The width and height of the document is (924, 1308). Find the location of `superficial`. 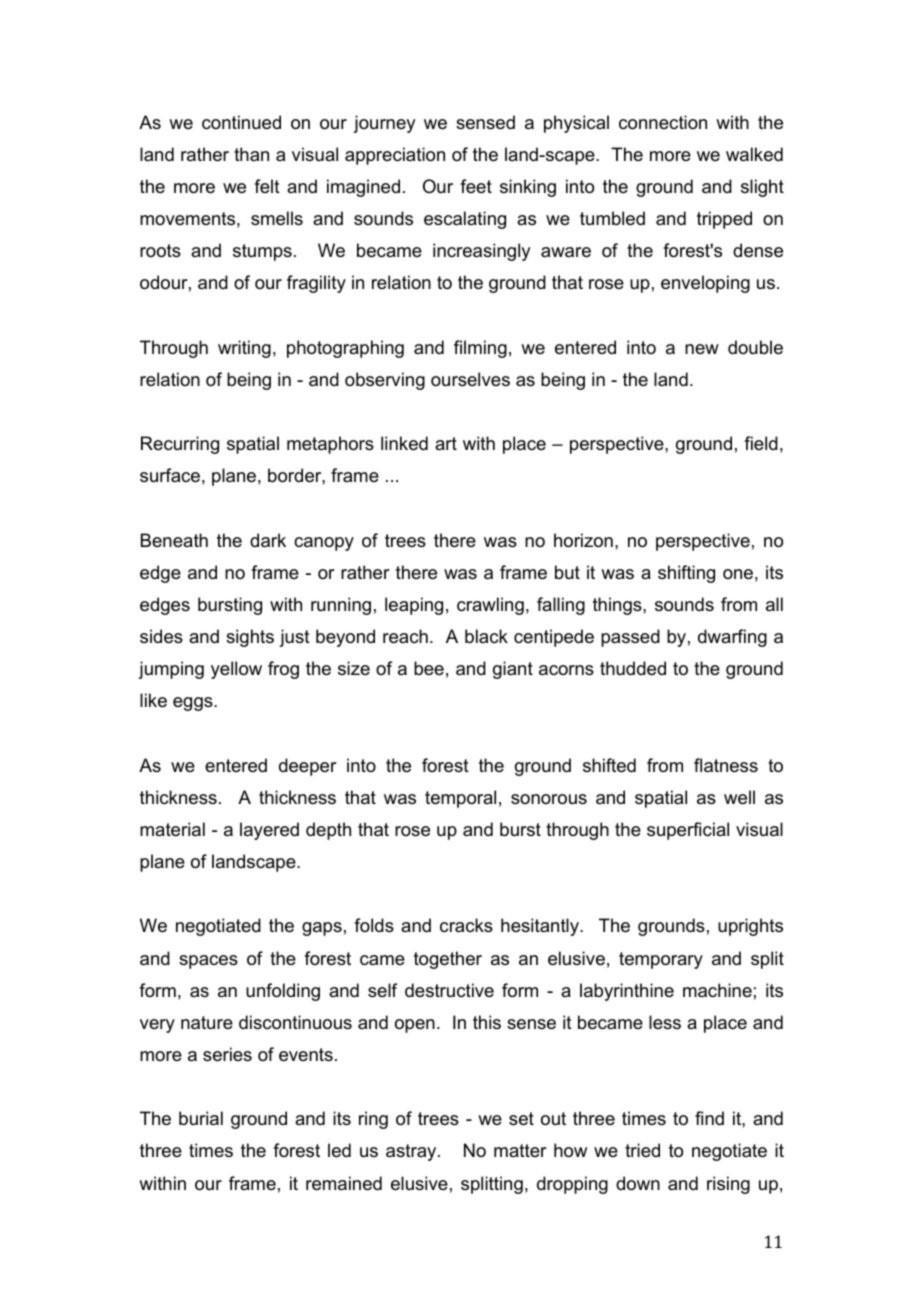

superficial is located at coordinates (688, 831).
